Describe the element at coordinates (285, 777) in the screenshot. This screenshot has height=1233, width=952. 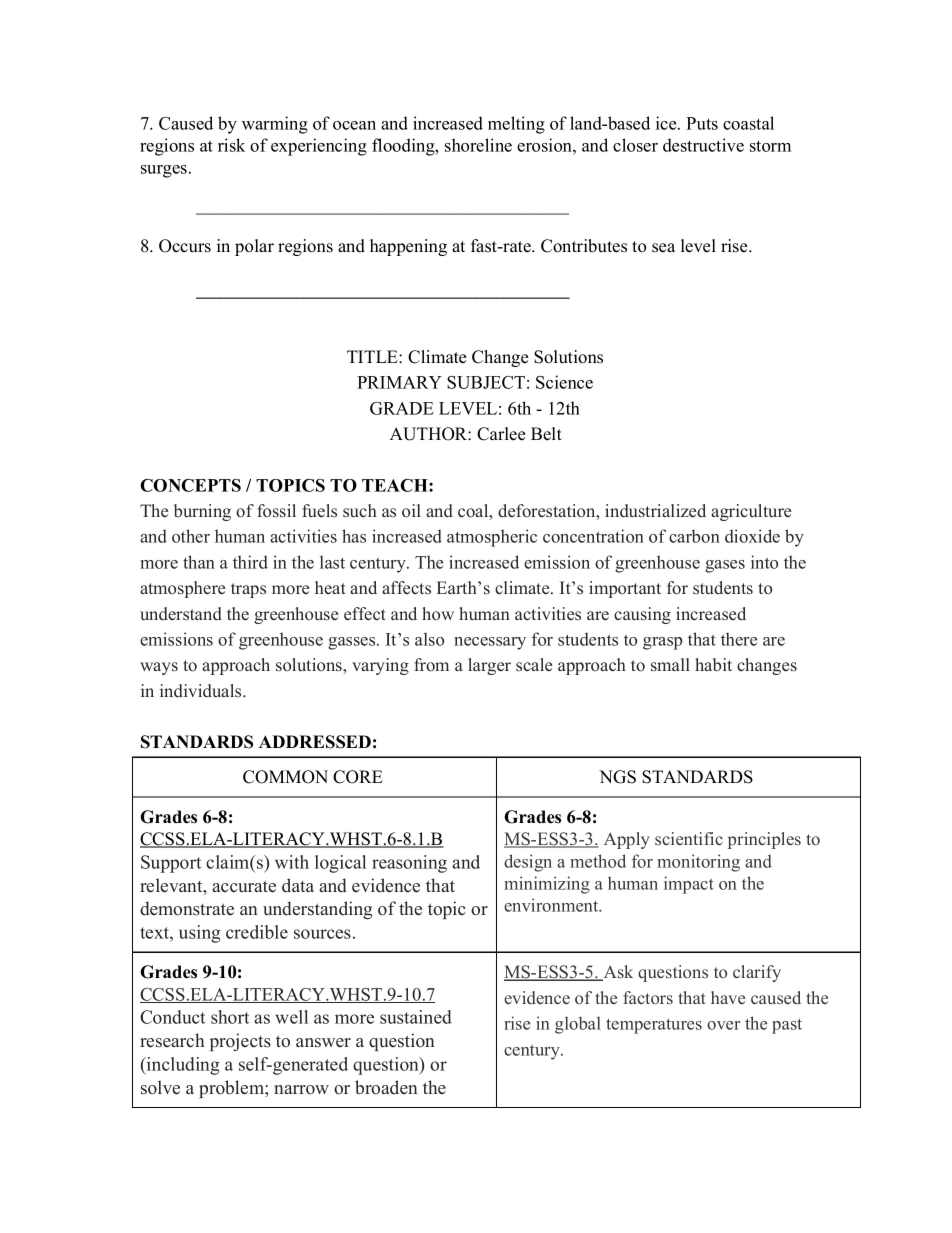
I see `COMMON` at that location.
